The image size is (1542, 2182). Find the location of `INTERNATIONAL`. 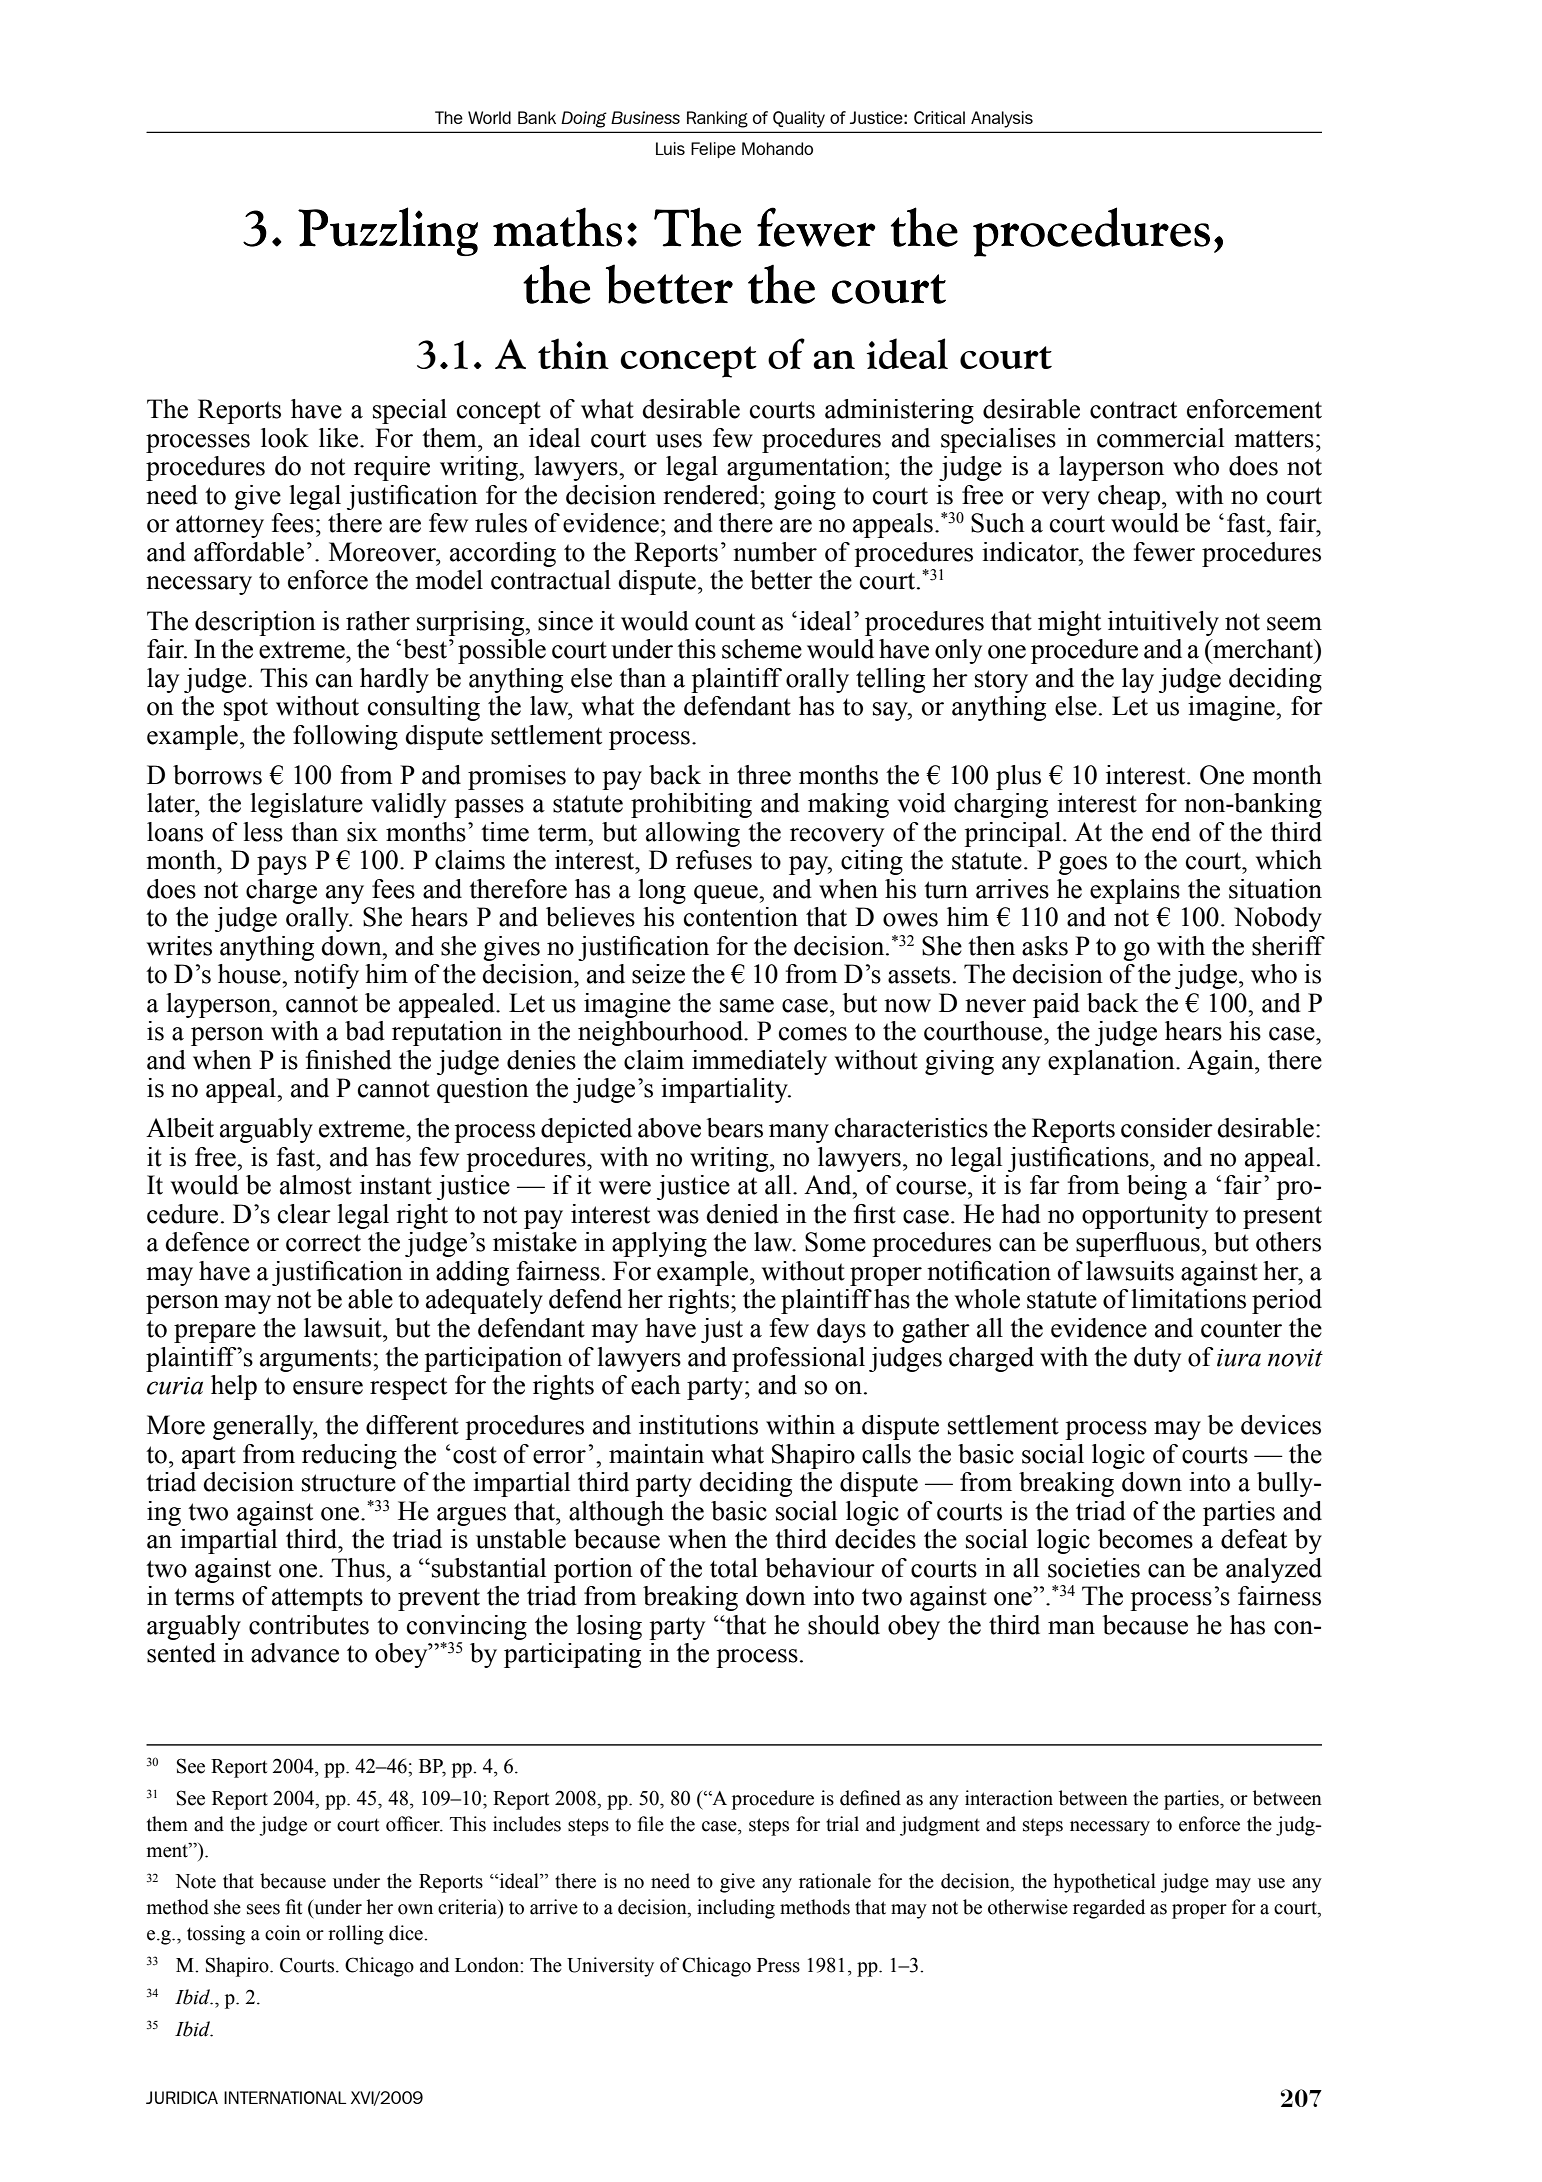

INTERNATIONAL is located at coordinates (285, 2097).
